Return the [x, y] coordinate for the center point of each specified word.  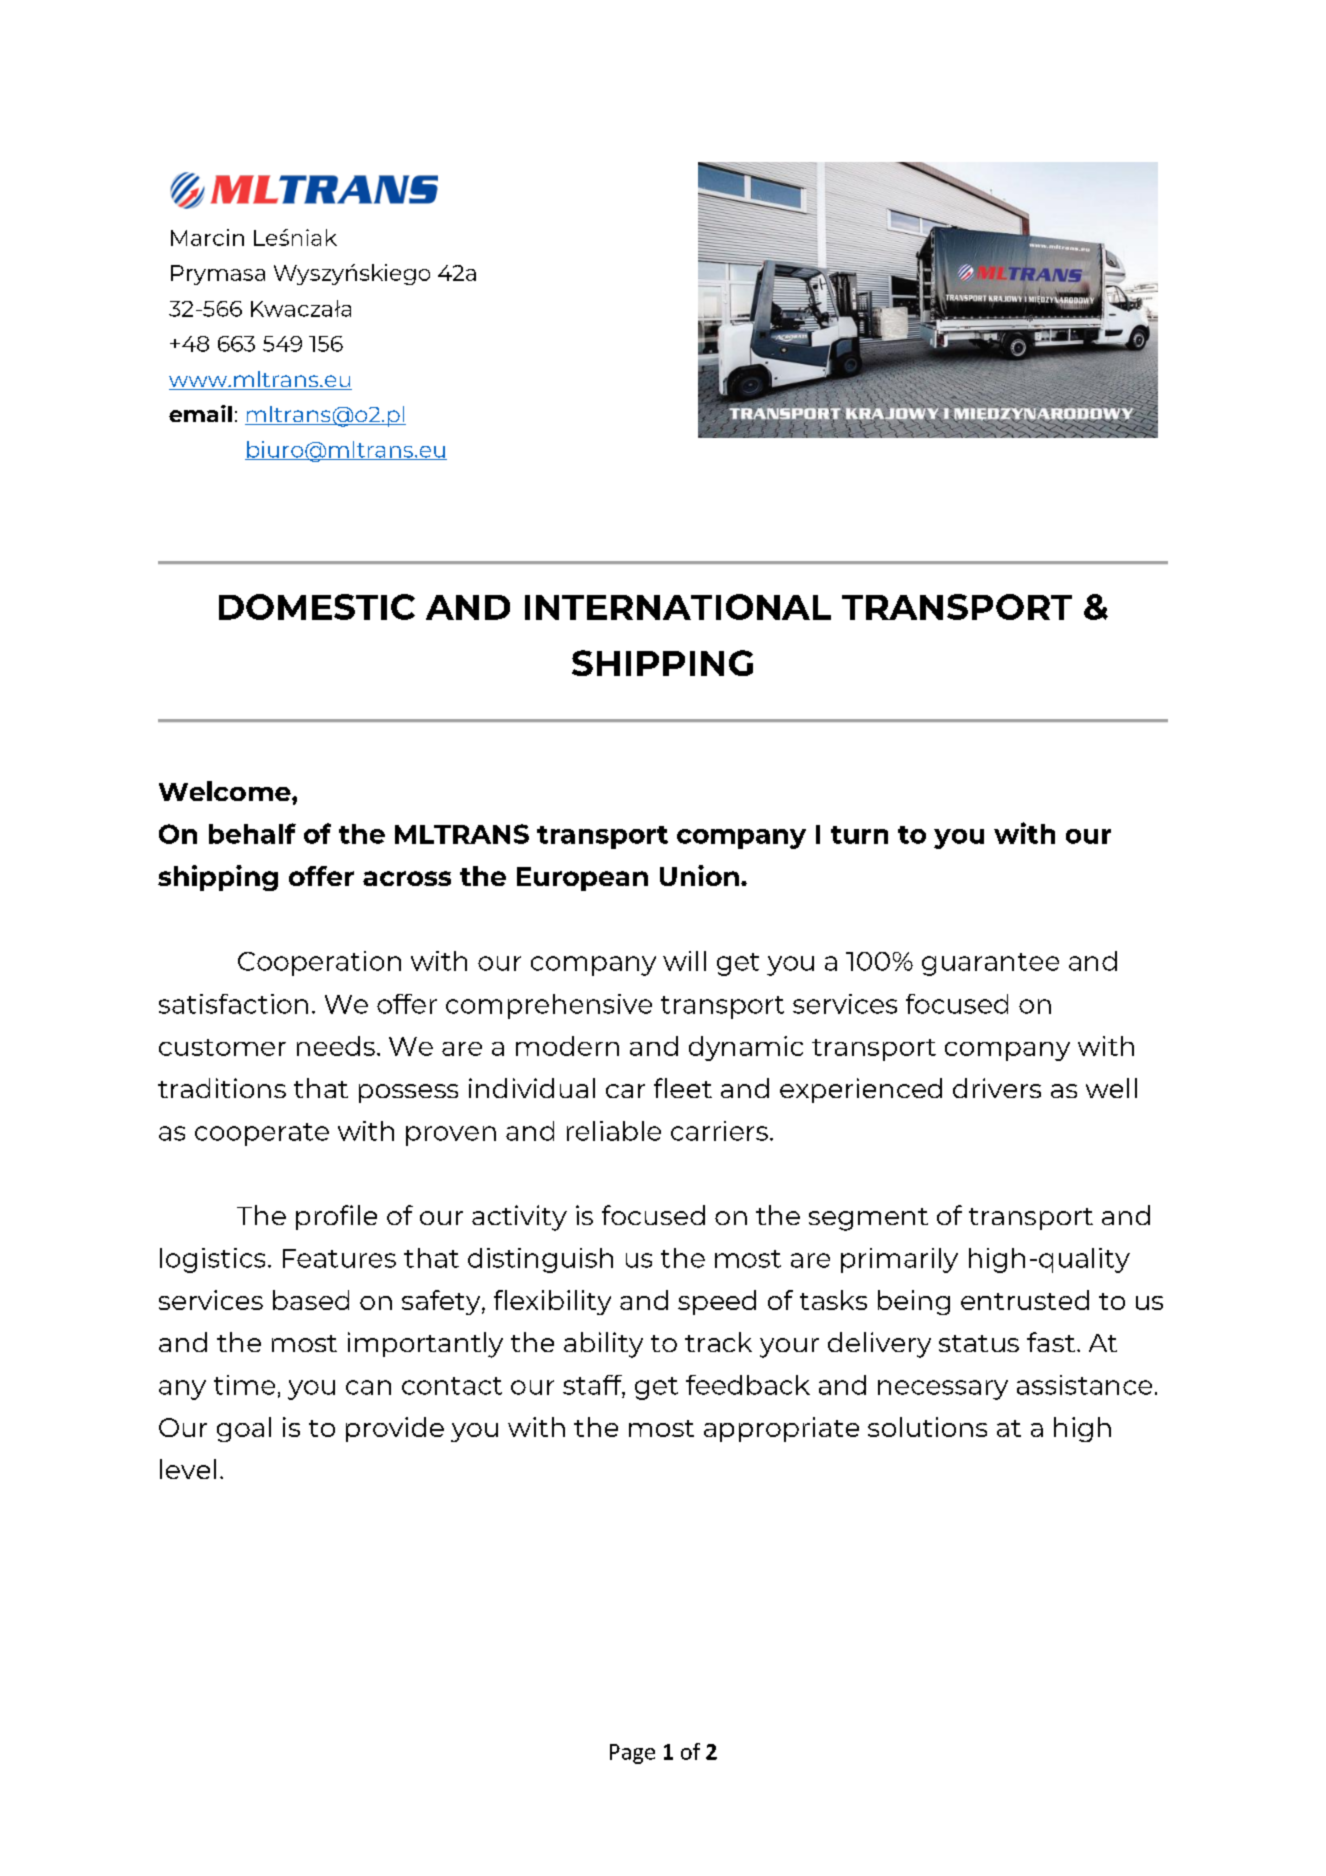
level [188, 1469]
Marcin [207, 237]
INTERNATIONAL [678, 607]
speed [717, 1302]
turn [859, 835]
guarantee [990, 964]
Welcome [226, 791]
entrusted [1025, 1300]
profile [336, 1217]
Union [699, 875]
